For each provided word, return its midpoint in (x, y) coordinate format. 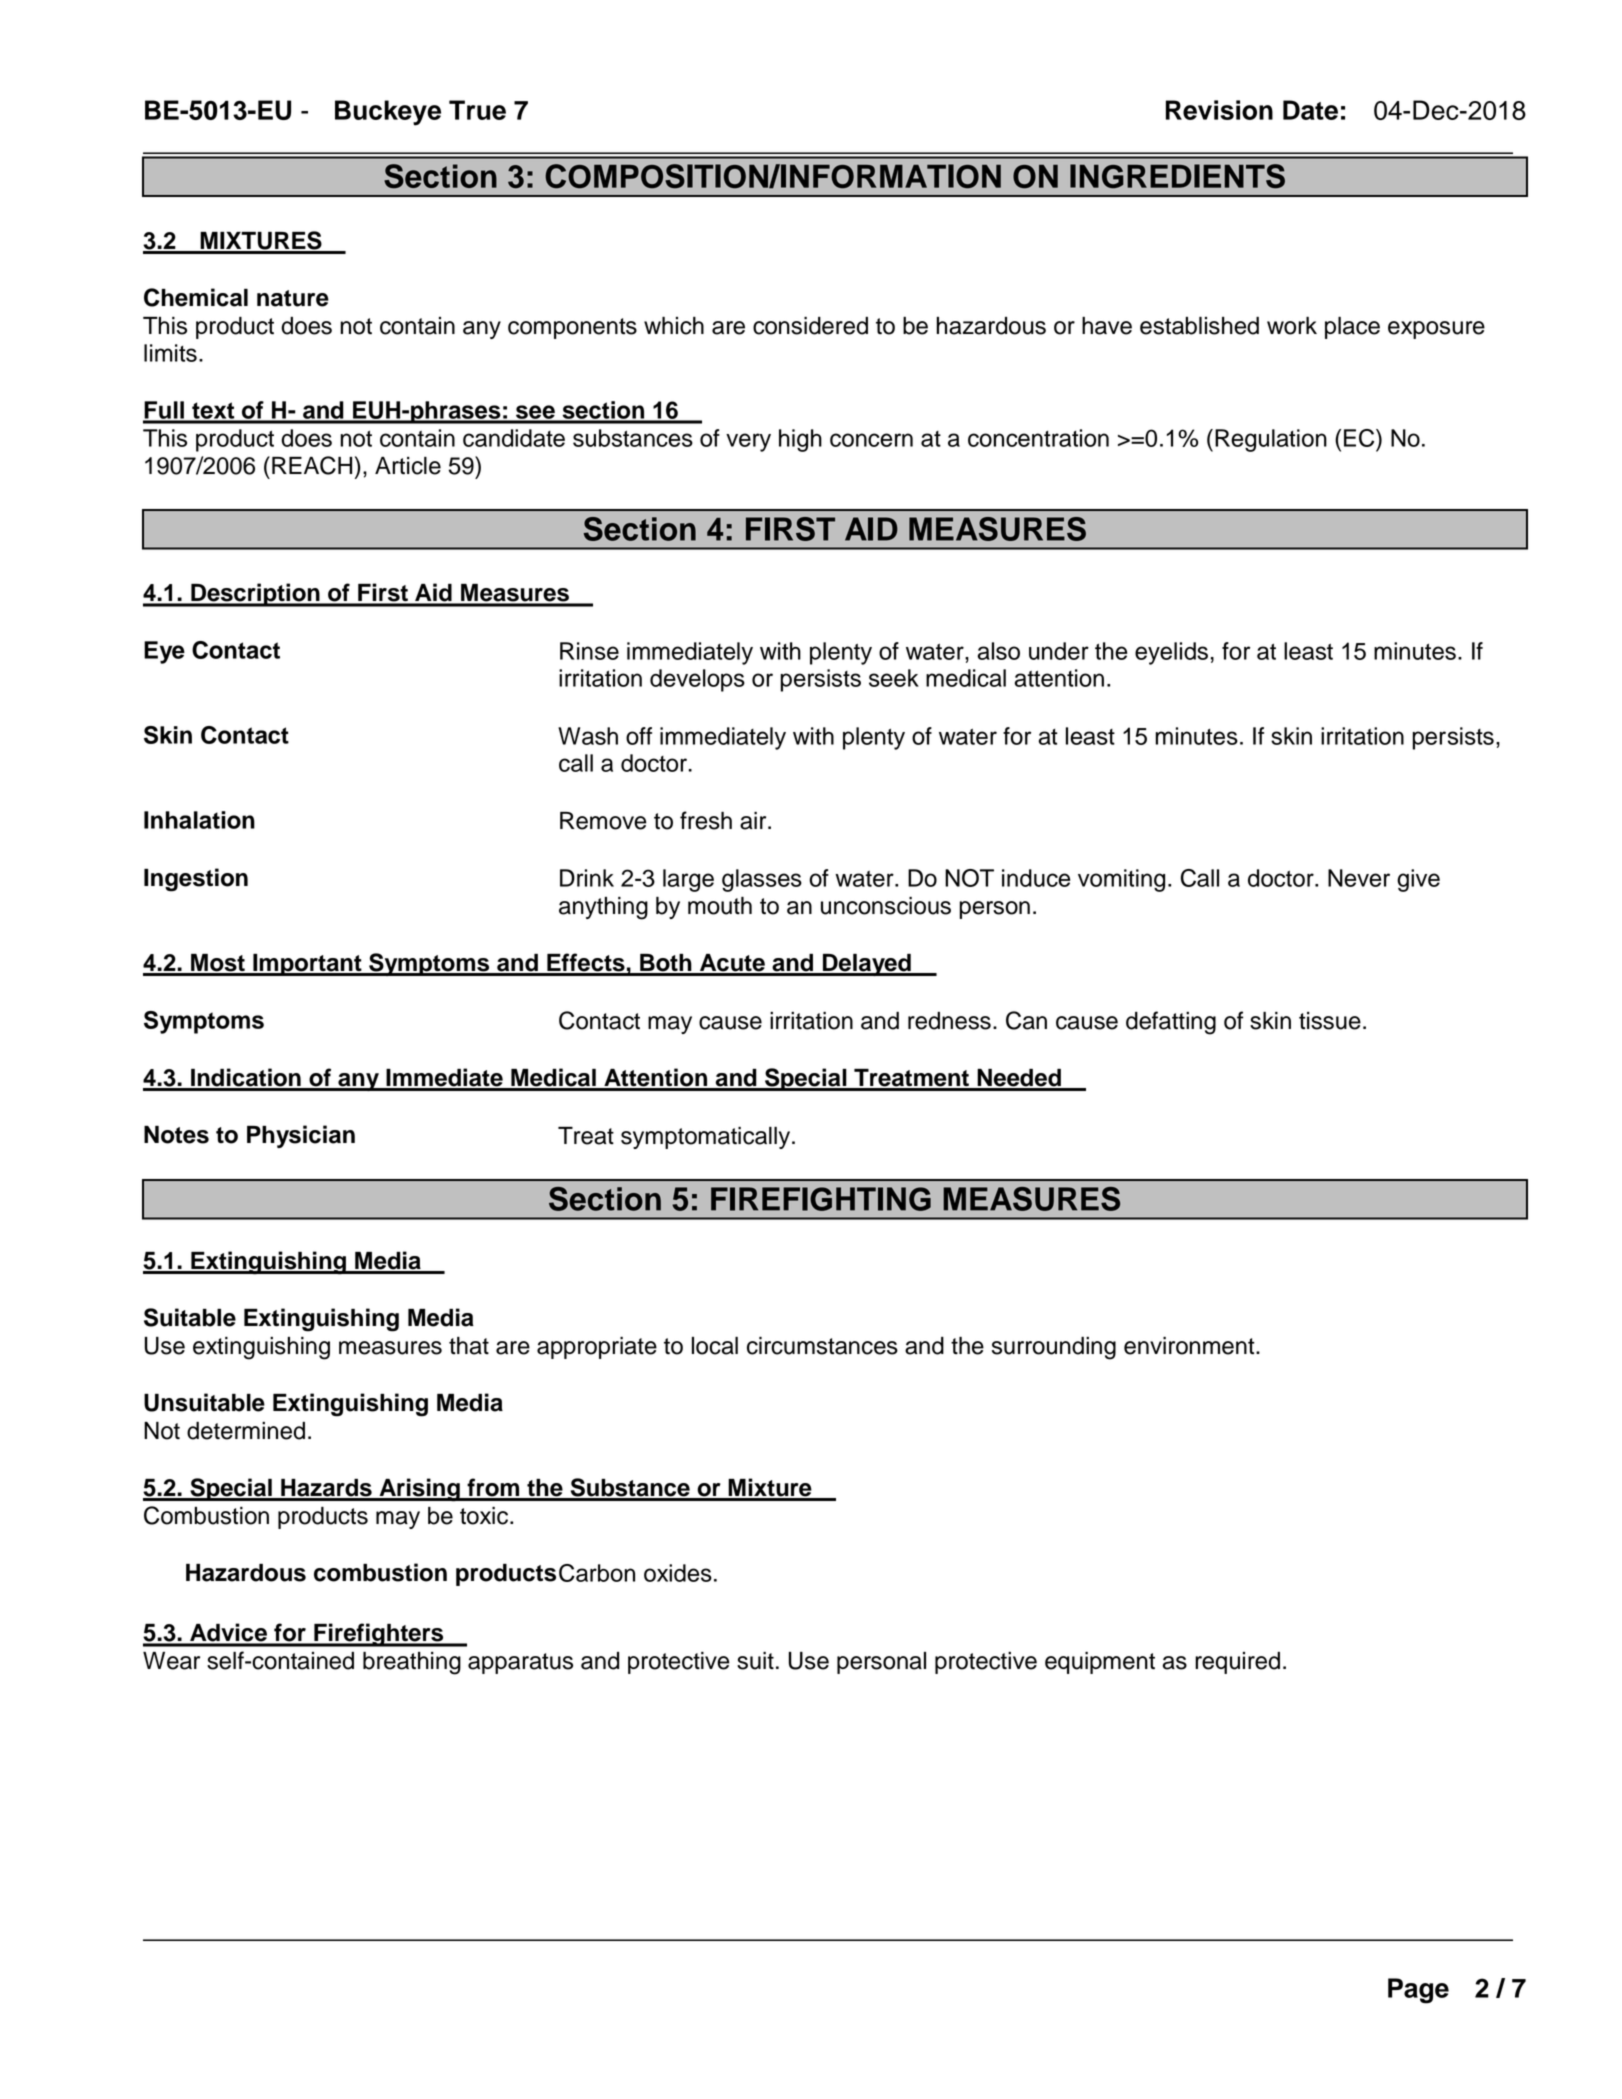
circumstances (822, 1345)
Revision (1219, 110)
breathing (412, 1663)
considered (810, 326)
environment (1190, 1346)
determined (246, 1431)
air (754, 821)
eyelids (1171, 653)
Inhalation (199, 820)
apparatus (520, 1663)
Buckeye (388, 113)
